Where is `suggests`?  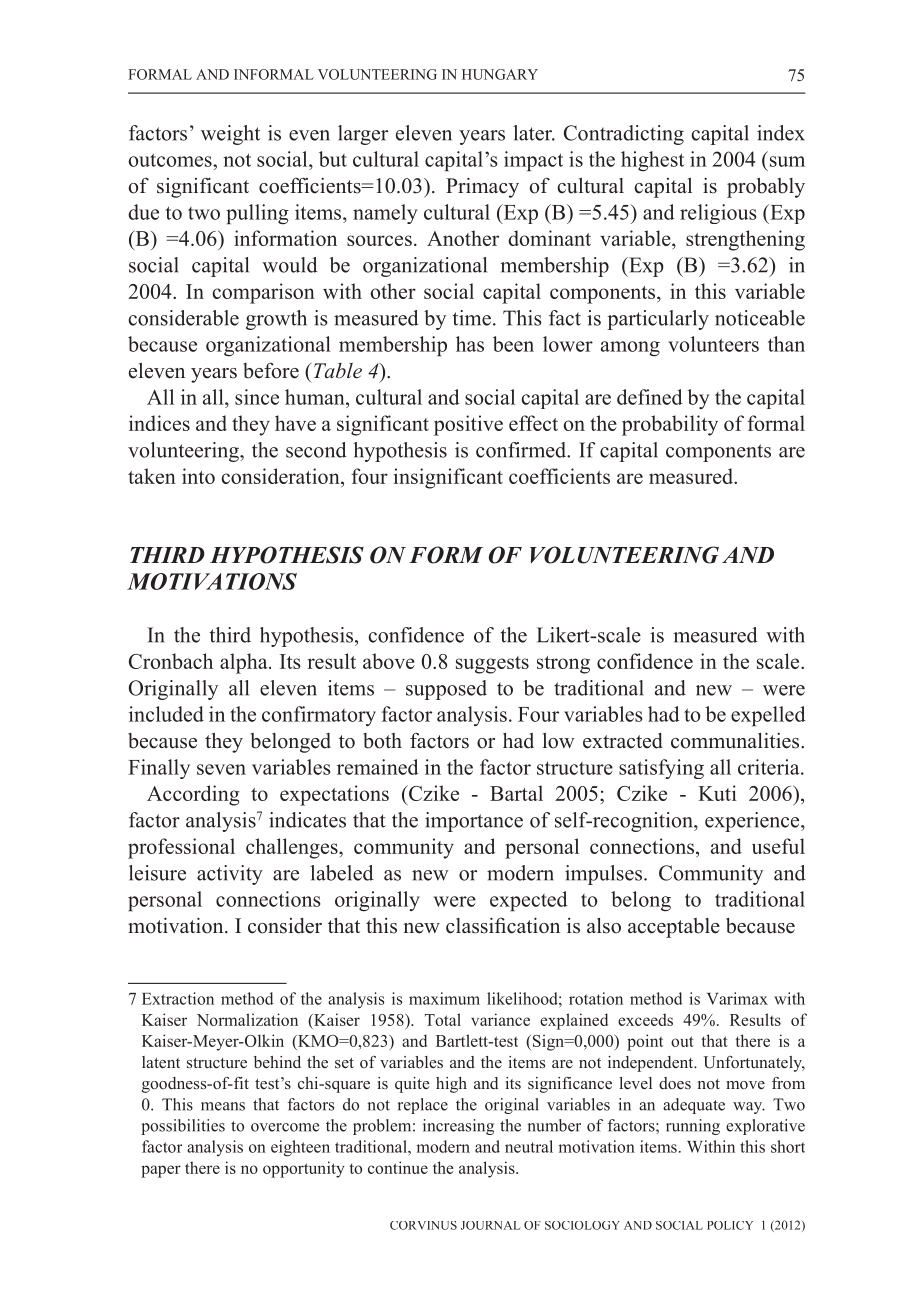
suggests is located at coordinates (492, 665).
